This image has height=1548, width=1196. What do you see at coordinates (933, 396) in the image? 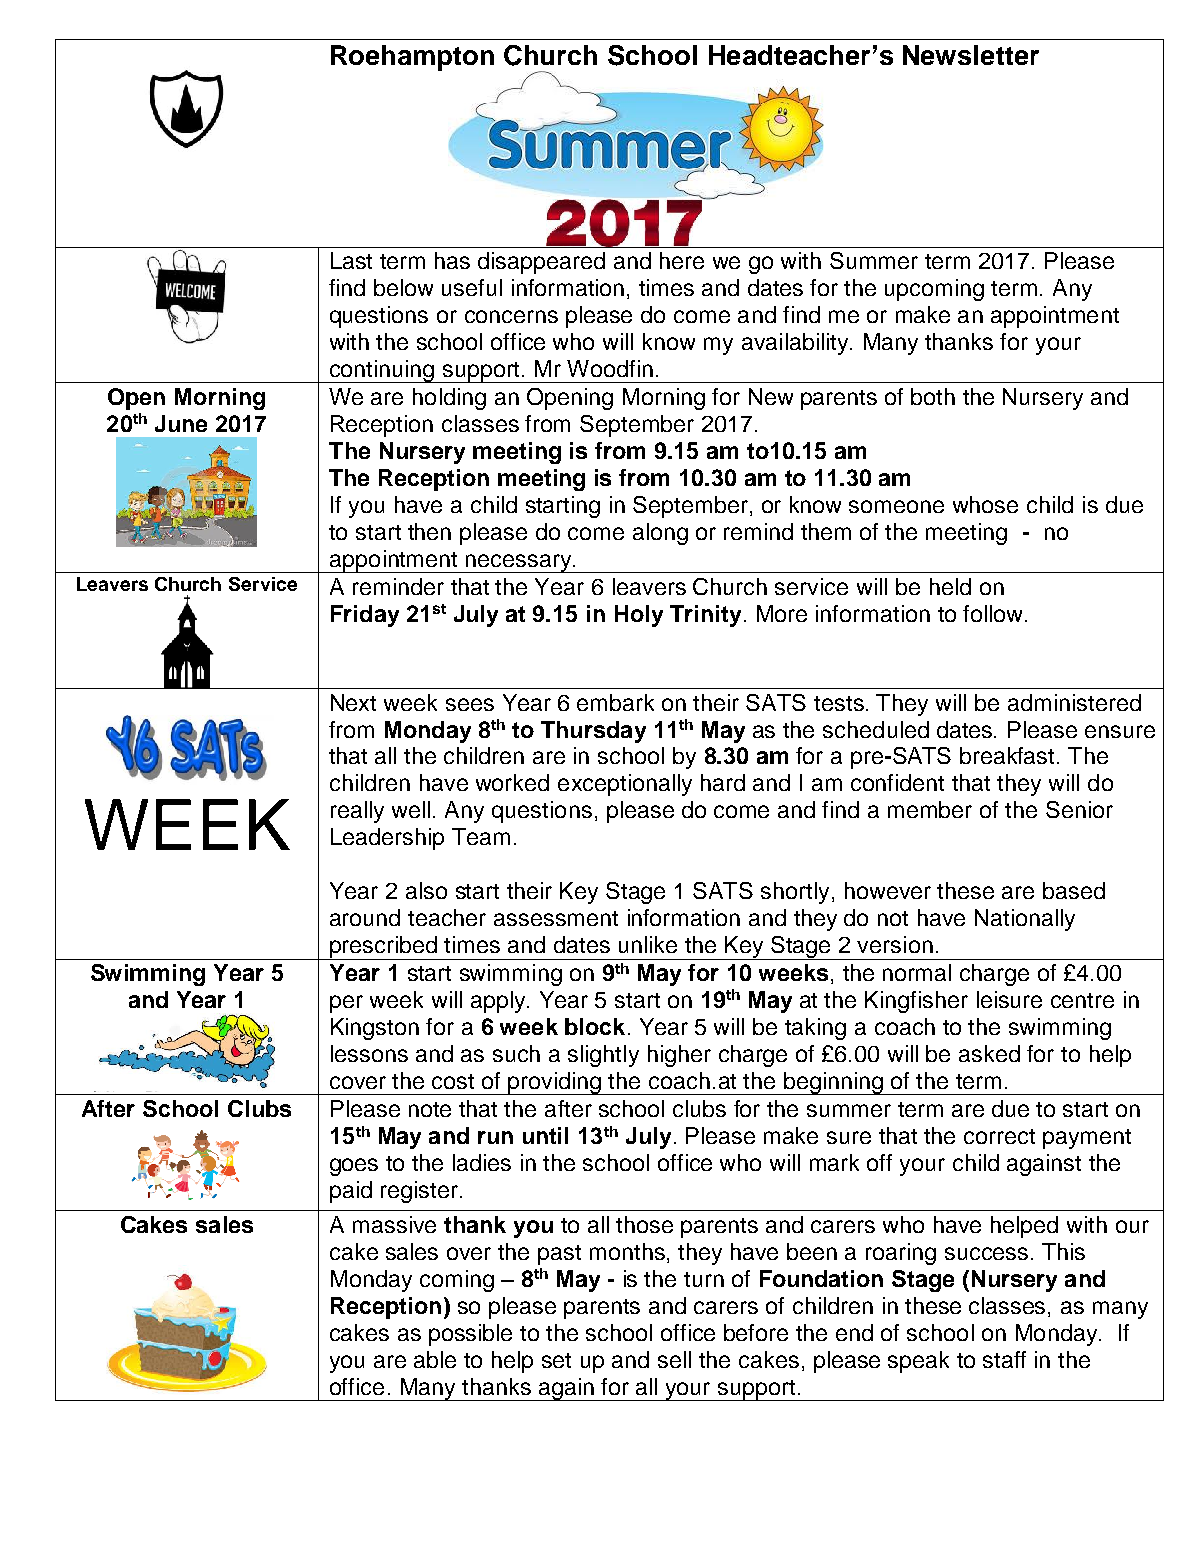
I see `both` at bounding box center [933, 396].
